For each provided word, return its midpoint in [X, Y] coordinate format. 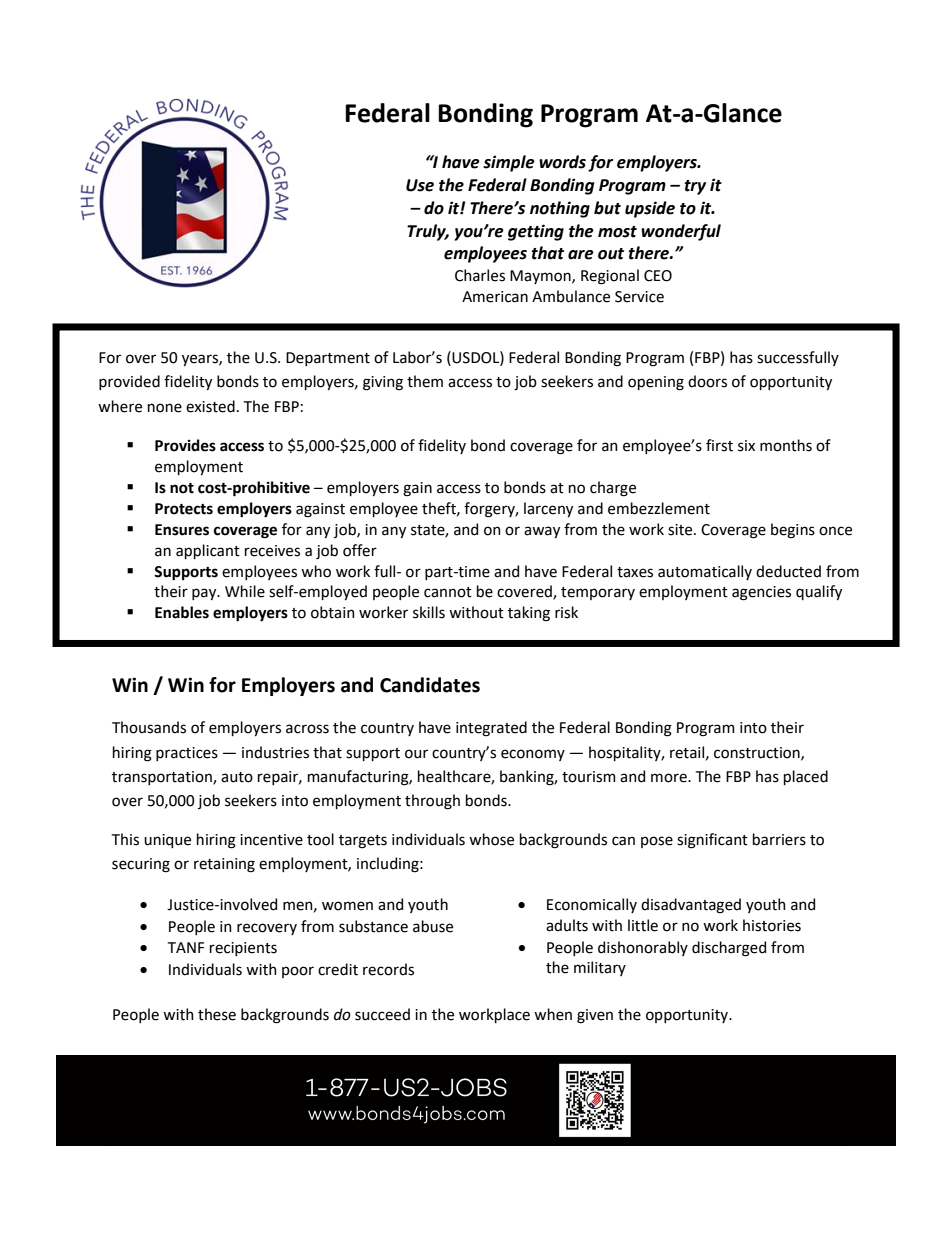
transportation [163, 778]
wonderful [681, 232]
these [217, 1014]
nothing [560, 209]
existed [210, 406]
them [425, 381]
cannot [448, 592]
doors [707, 381]
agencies [761, 593]
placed [806, 777]
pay [205, 594]
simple [509, 163]
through [432, 802]
